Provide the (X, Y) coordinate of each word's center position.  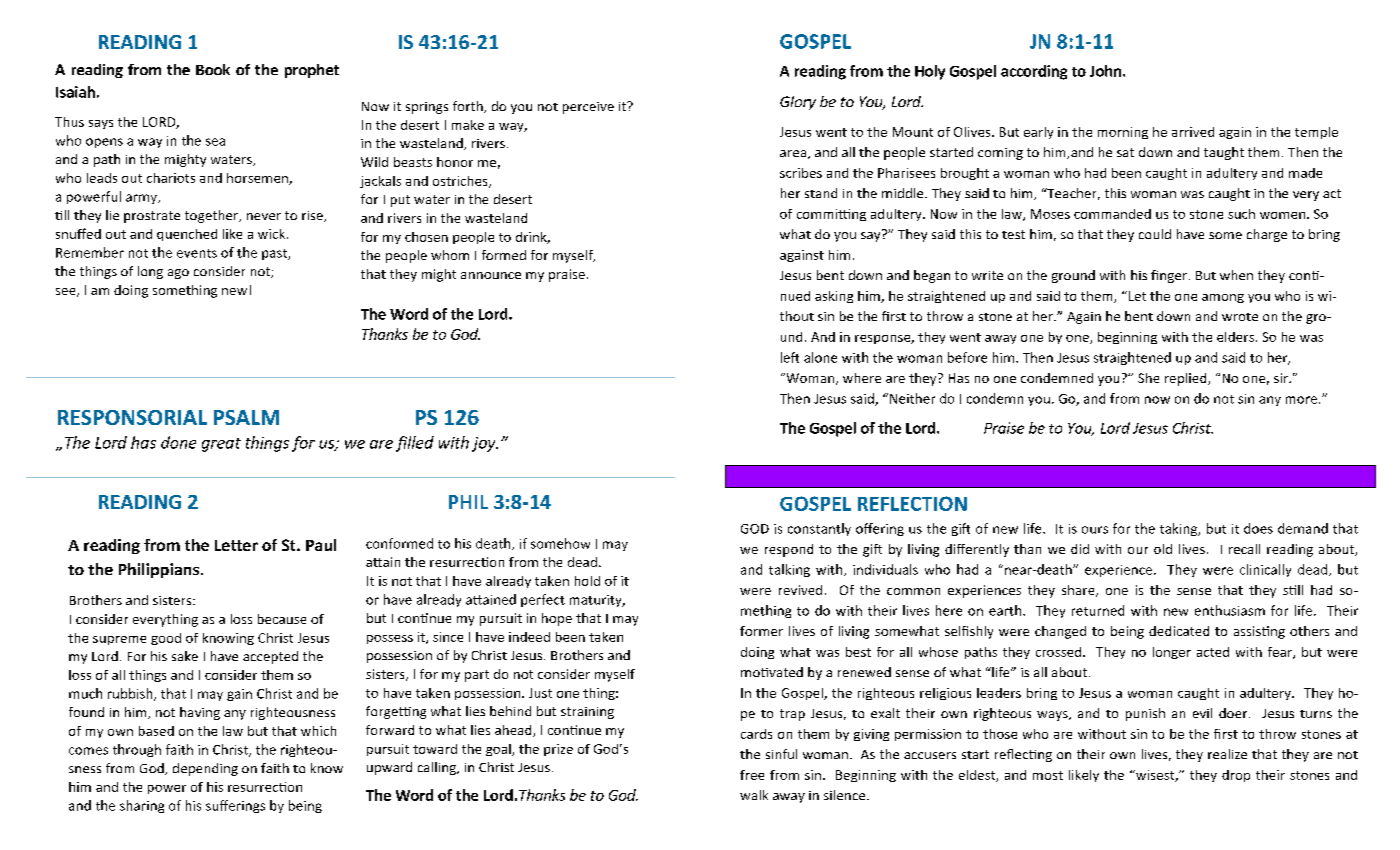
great (221, 445)
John (1105, 71)
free (752, 775)
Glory (798, 103)
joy (485, 444)
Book (213, 69)
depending (205, 769)
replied (1187, 379)
